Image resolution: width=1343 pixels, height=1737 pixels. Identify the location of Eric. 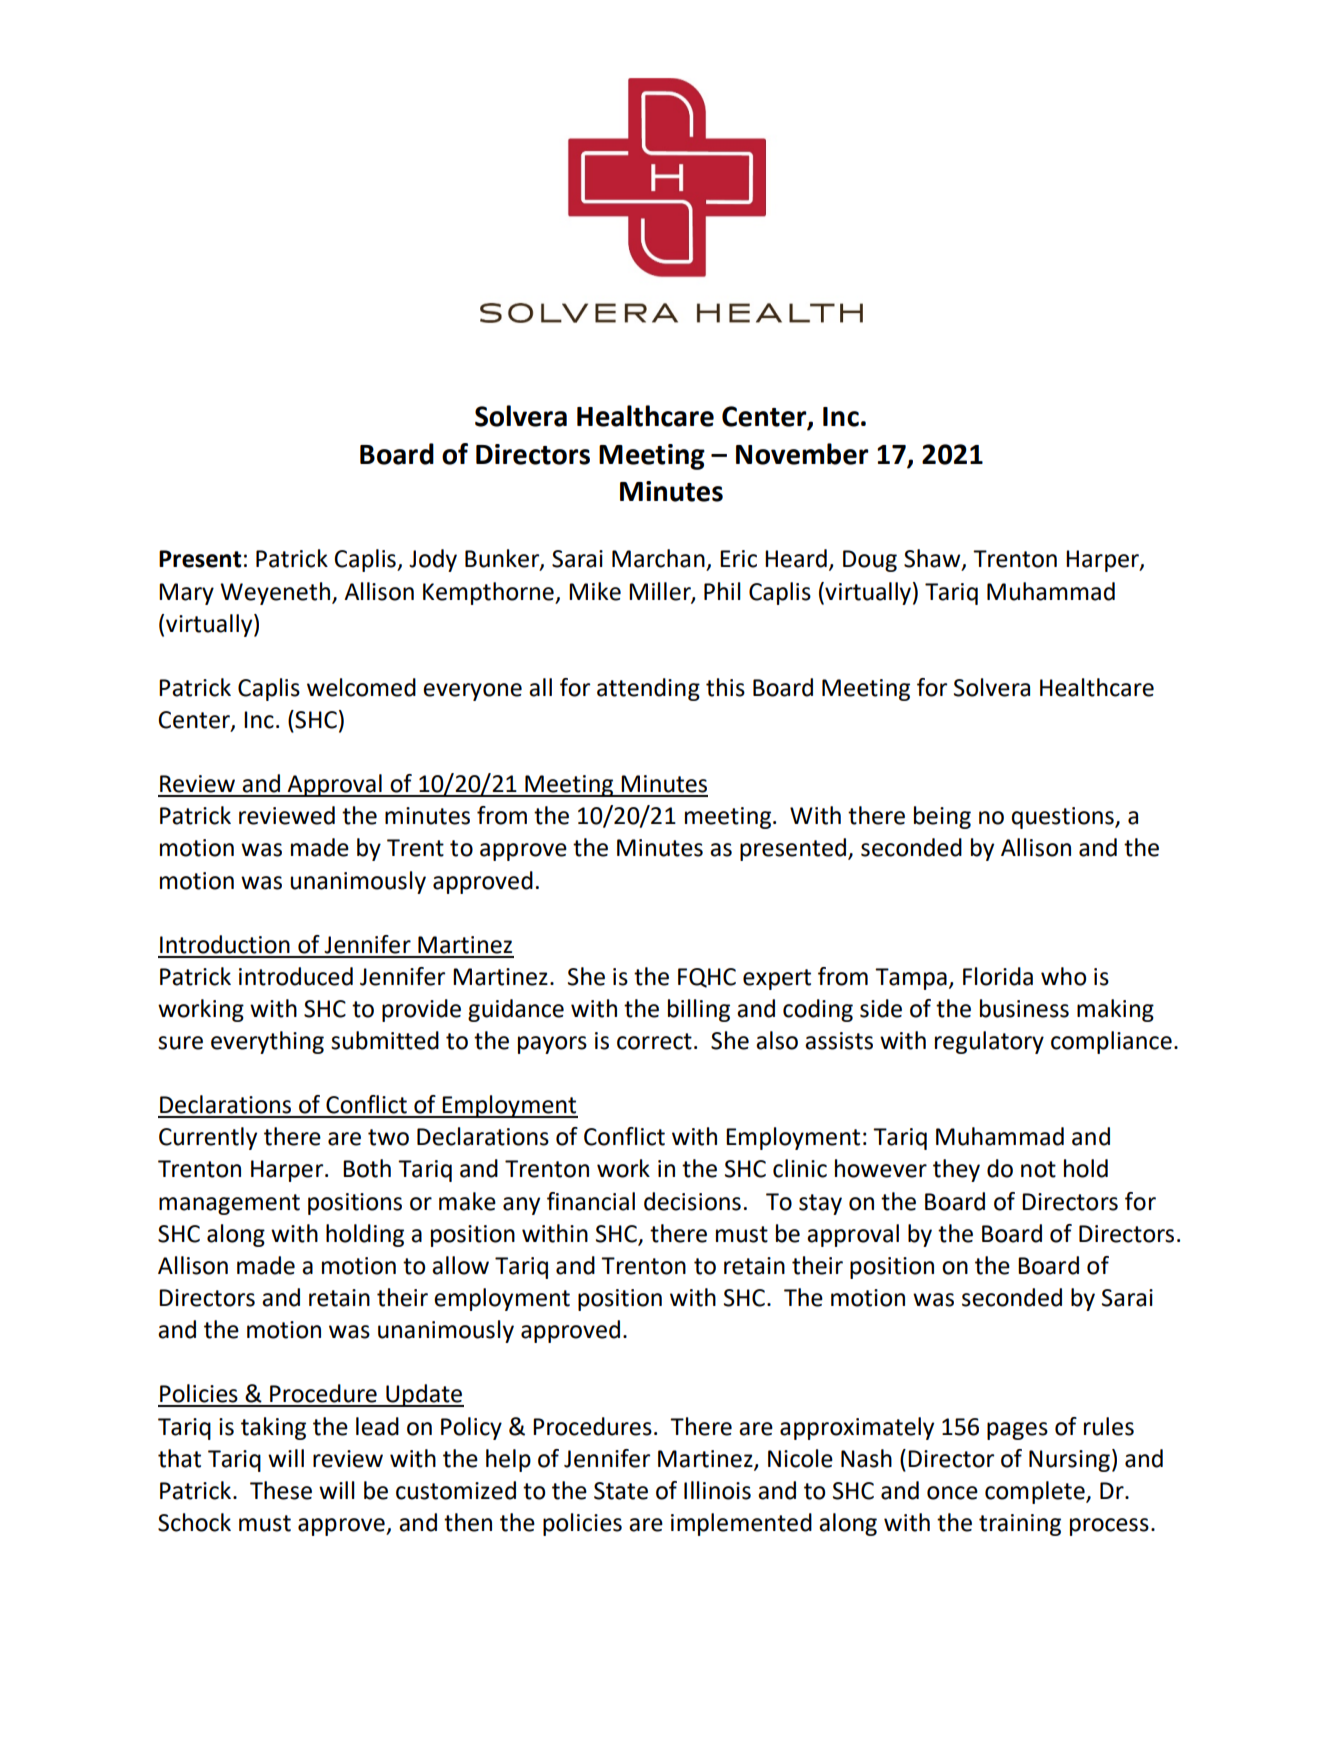
(738, 559).
